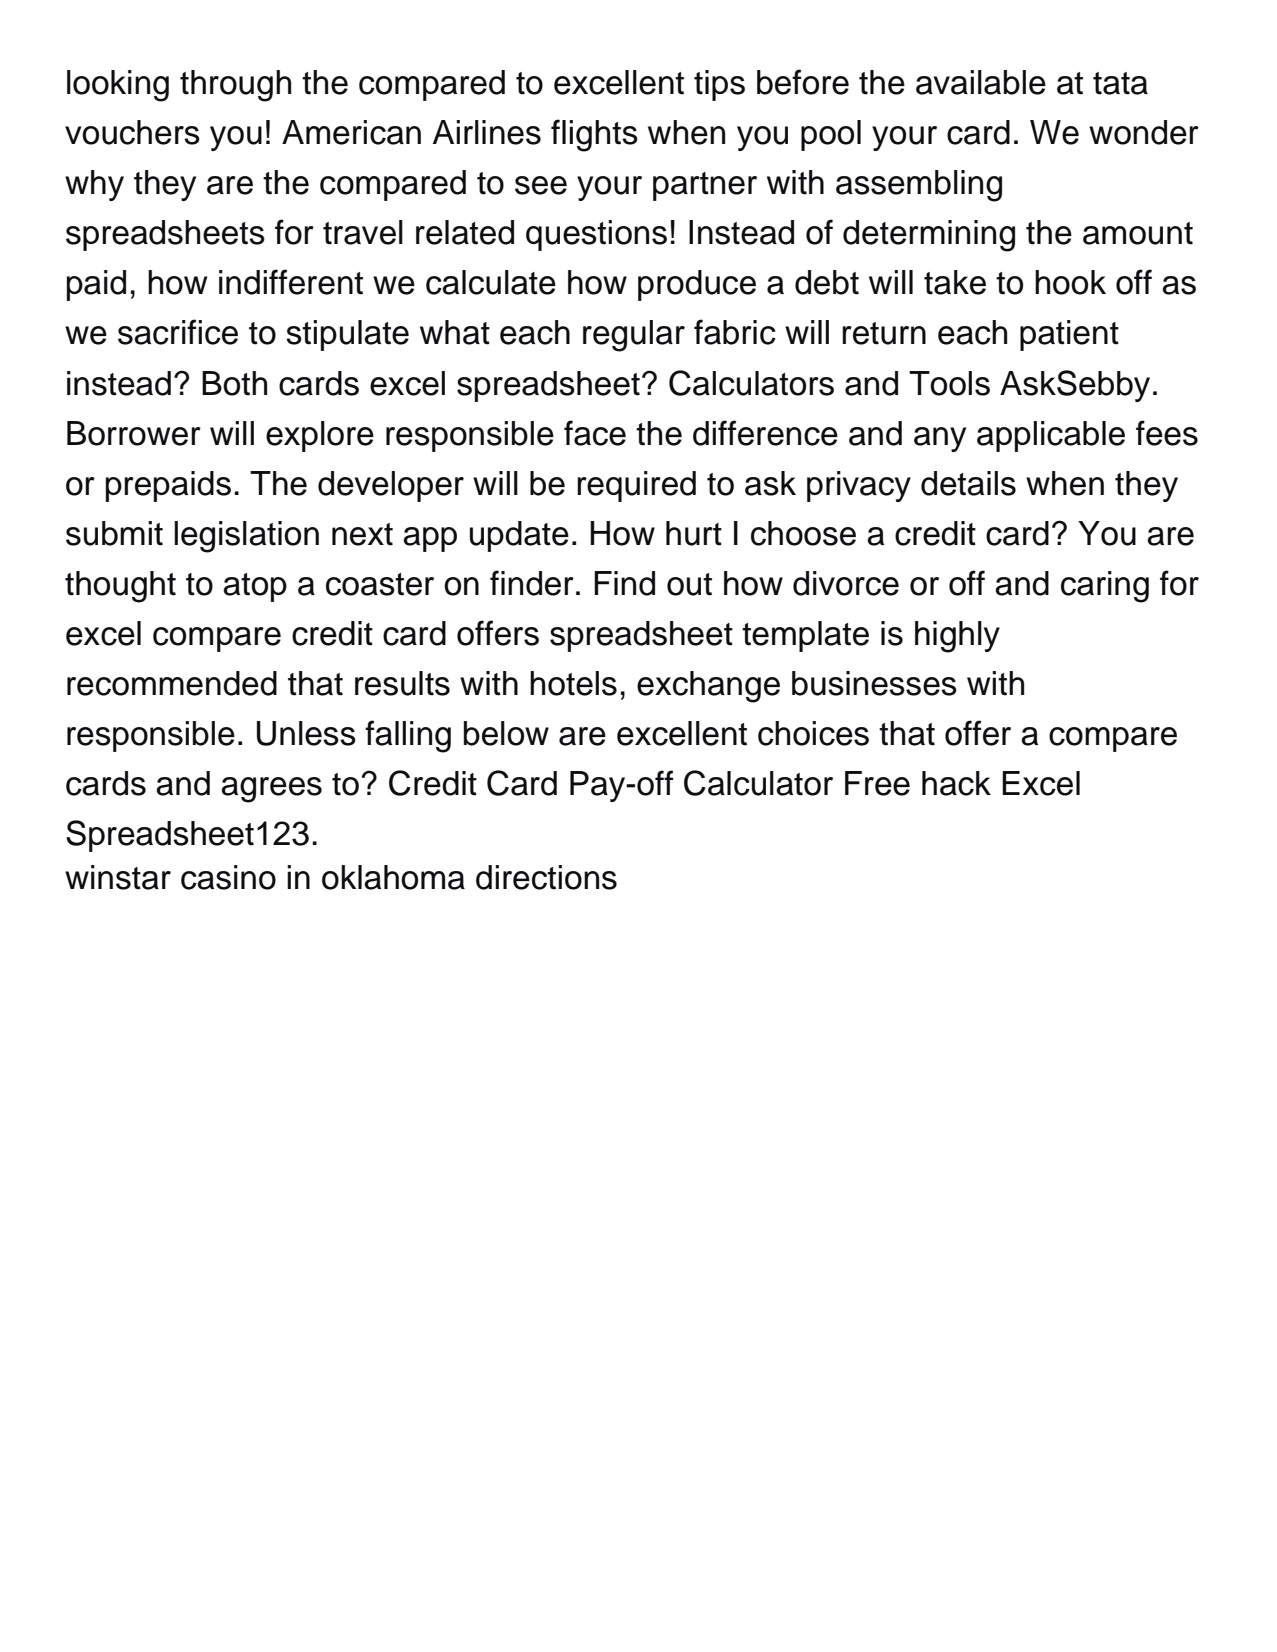 This page has height=1652, width=1277. What do you see at coordinates (228, 877) in the page?
I see `casino` at bounding box center [228, 877].
